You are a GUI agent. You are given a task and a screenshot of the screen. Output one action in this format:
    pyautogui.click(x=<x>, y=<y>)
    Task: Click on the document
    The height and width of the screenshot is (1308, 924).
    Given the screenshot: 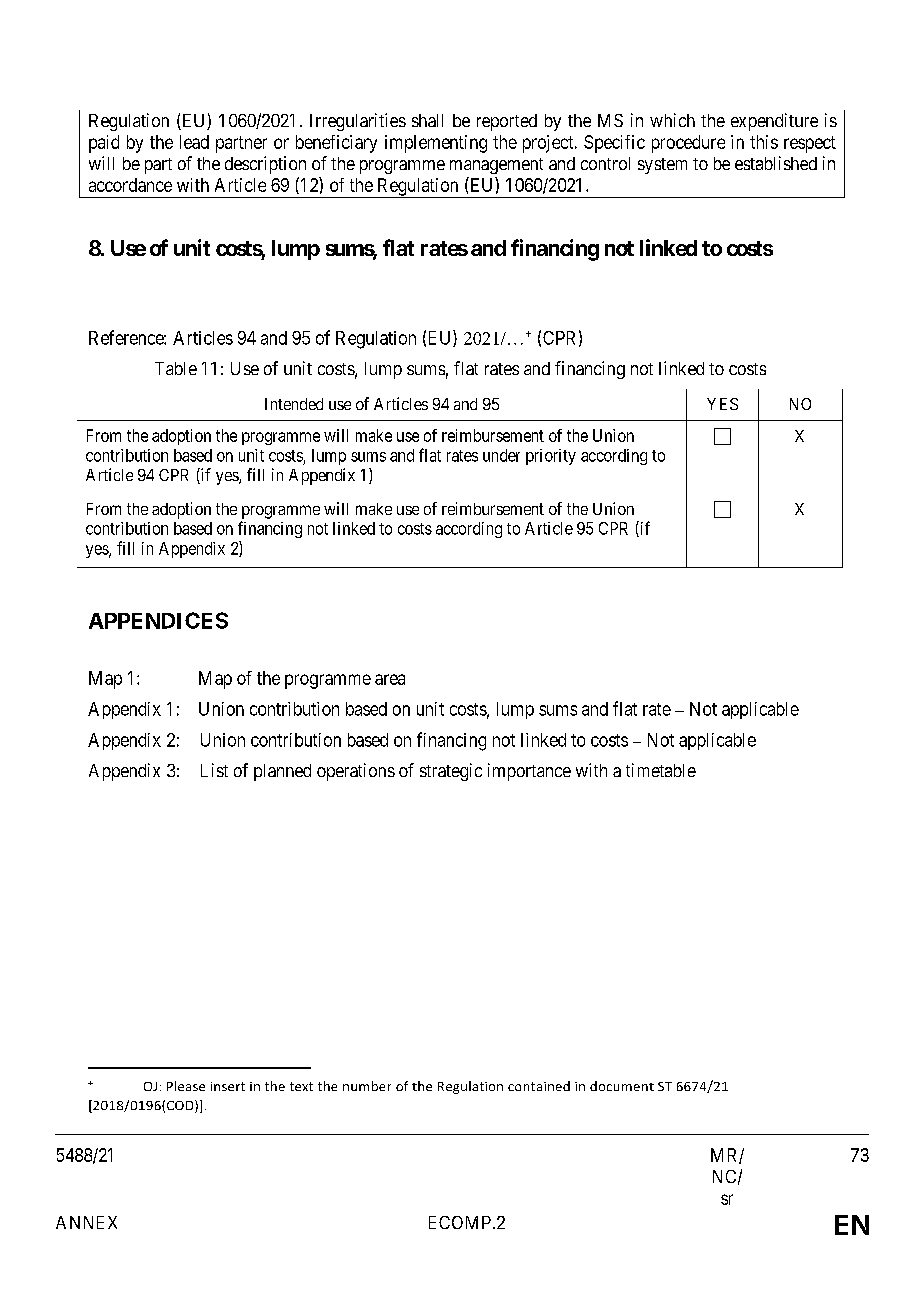 What is the action you would take?
    pyautogui.click(x=622, y=1086)
